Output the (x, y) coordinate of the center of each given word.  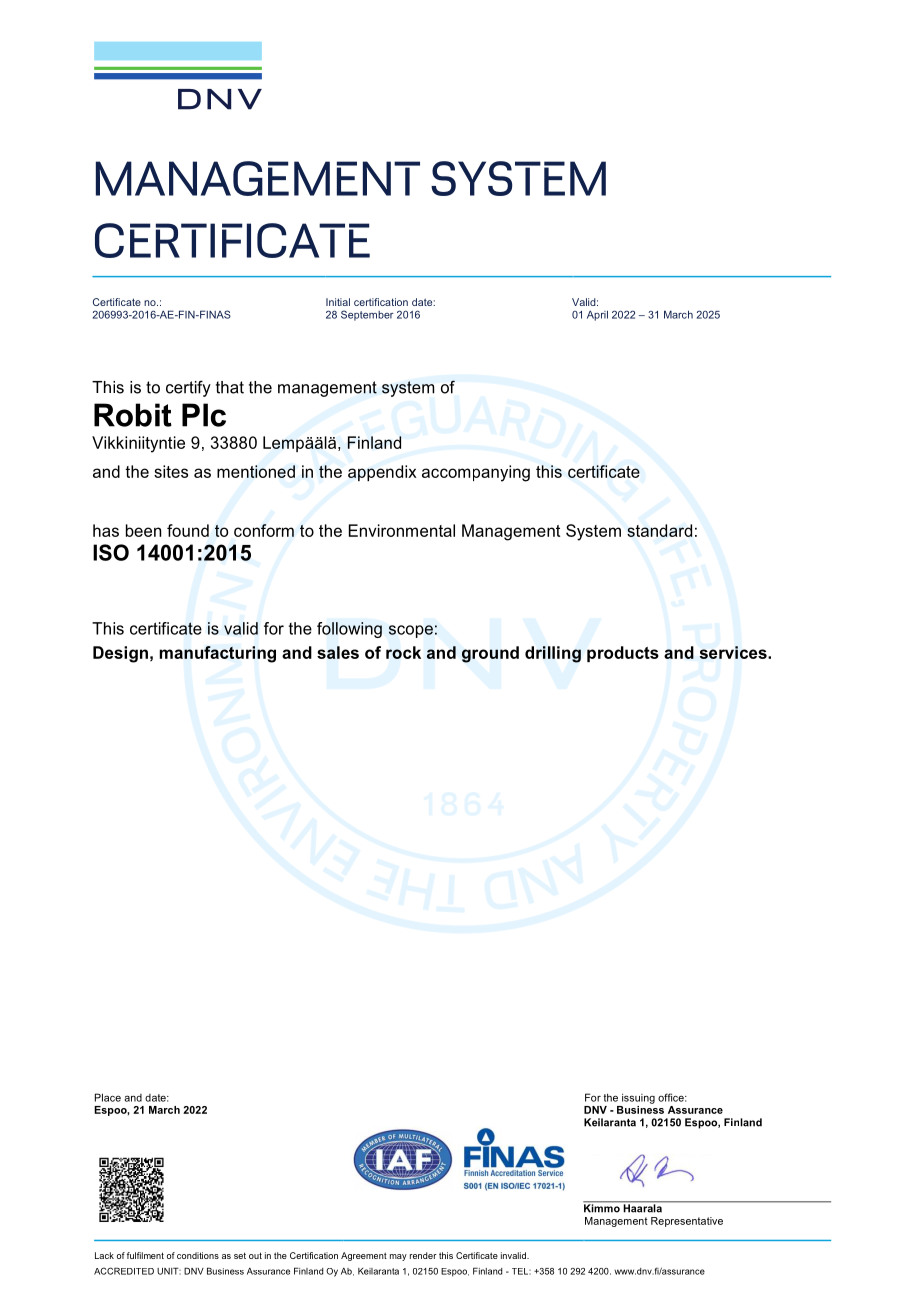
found (188, 530)
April (597, 315)
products (623, 654)
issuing (638, 1098)
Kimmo (603, 1207)
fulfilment (145, 1255)
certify (188, 388)
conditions (198, 1255)
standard (659, 530)
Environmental (402, 530)
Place (108, 1097)
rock (403, 652)
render (423, 1255)
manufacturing (217, 654)
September (367, 315)
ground (490, 654)
